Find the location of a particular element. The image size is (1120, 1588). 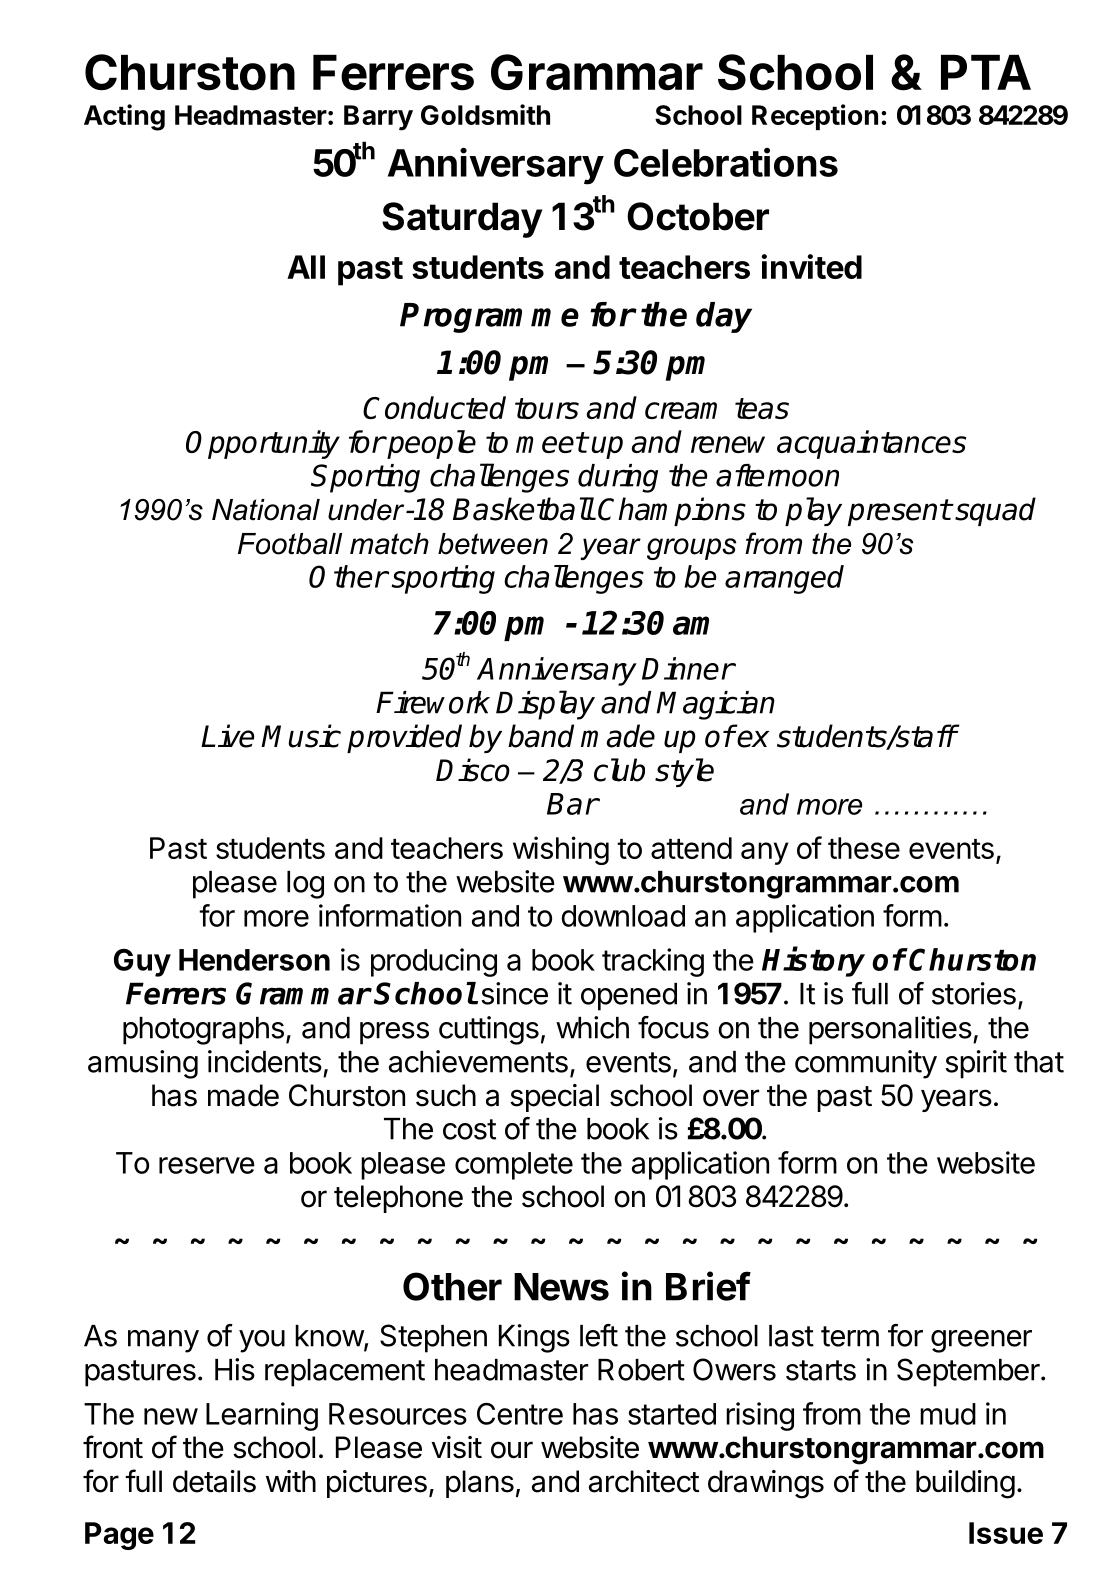

present is located at coordinates (899, 512).
